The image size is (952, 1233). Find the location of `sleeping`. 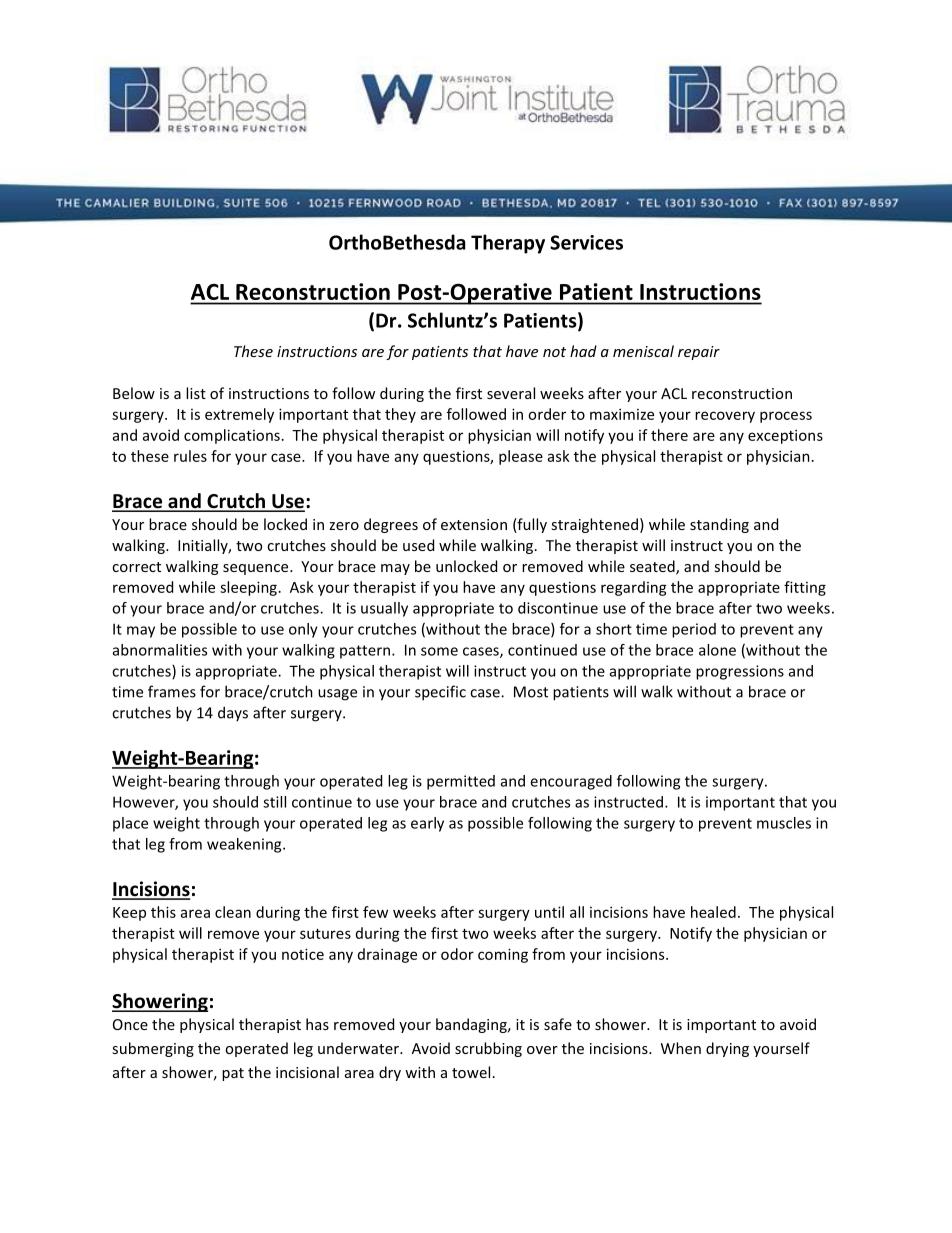

sleeping is located at coordinates (248, 588).
